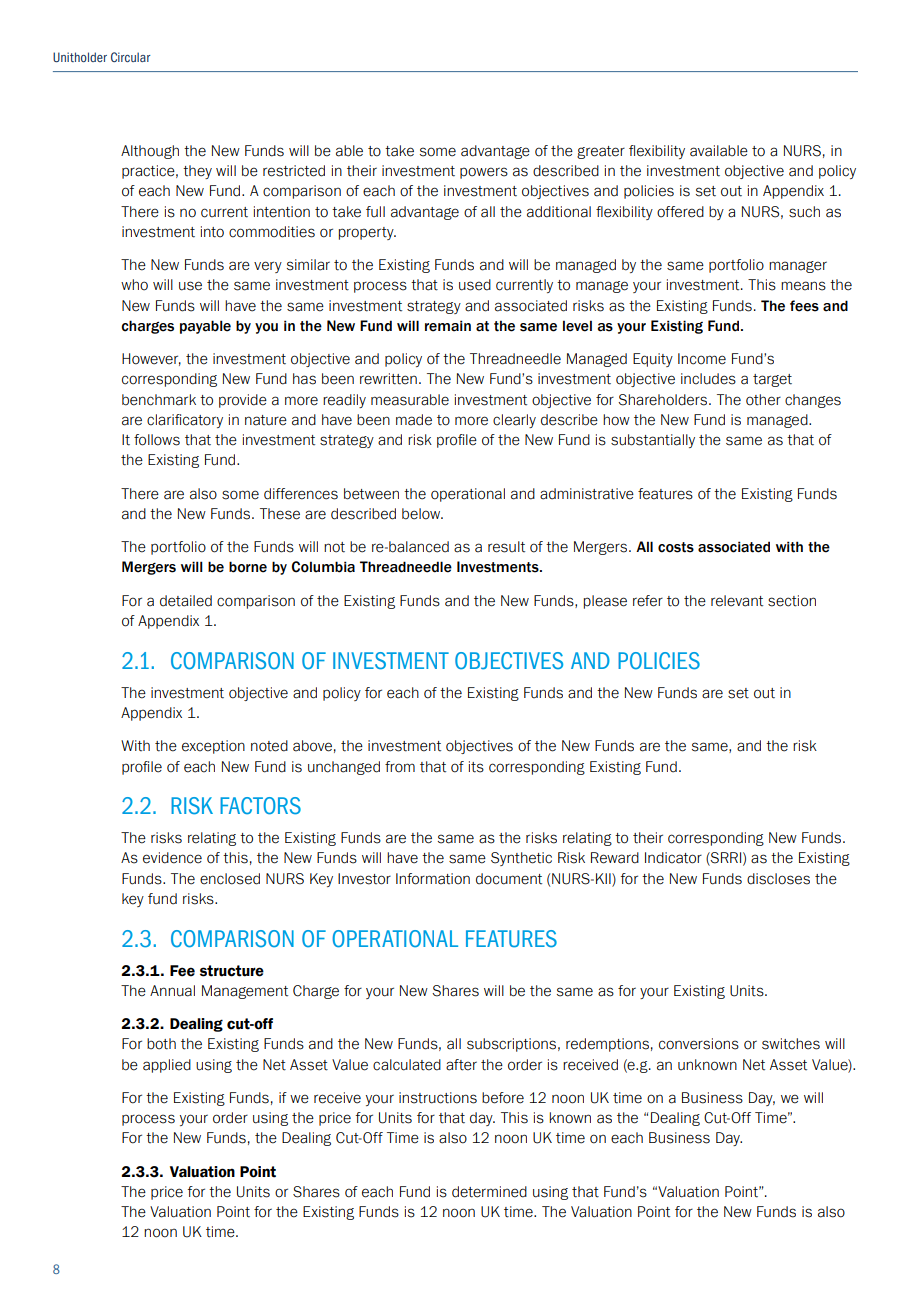  I want to click on applied, so click(167, 1066).
